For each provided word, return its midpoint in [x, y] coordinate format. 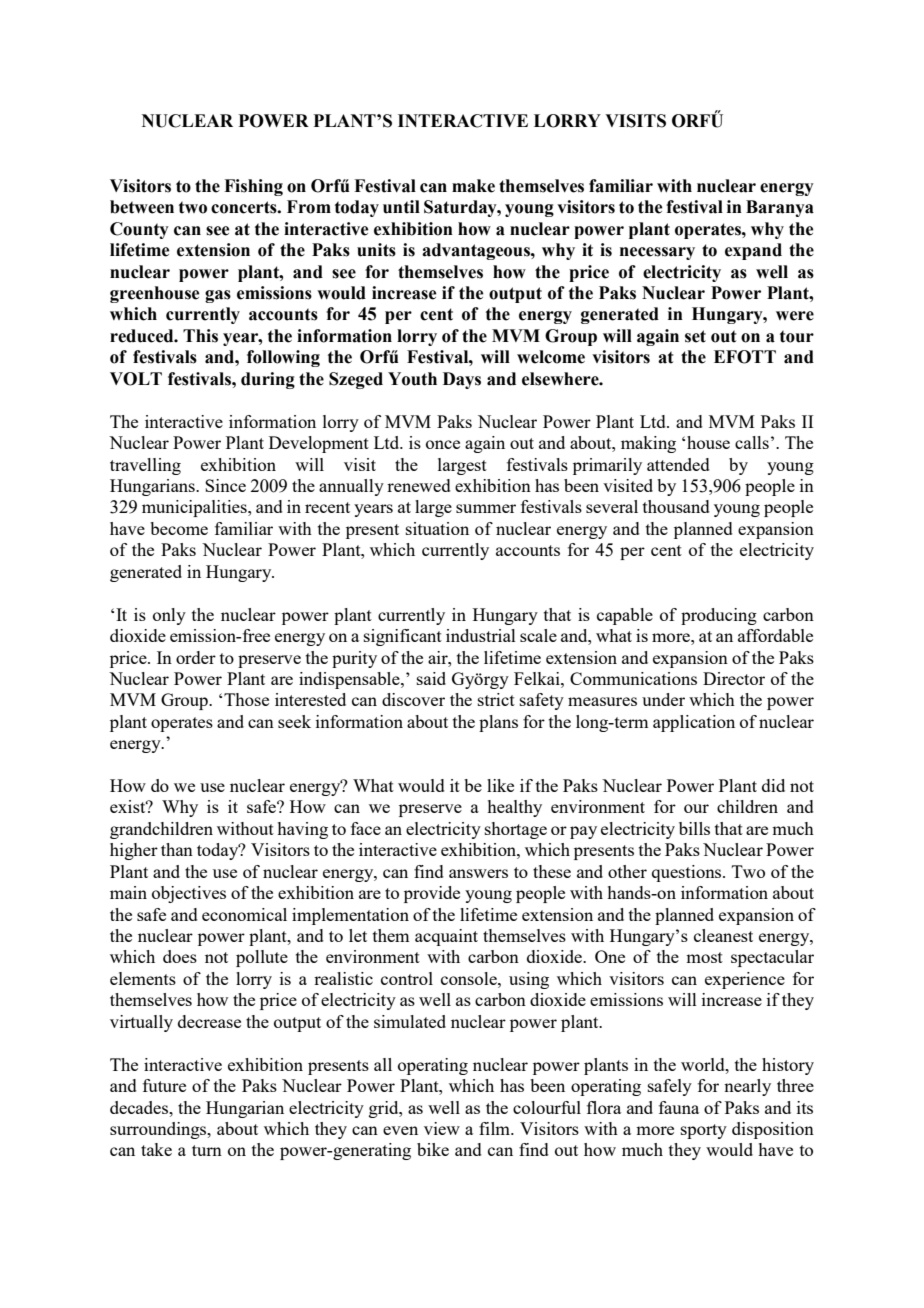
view [442, 1128]
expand [753, 251]
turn [207, 1150]
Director [734, 678]
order [196, 657]
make [473, 186]
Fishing [253, 187]
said [431, 678]
